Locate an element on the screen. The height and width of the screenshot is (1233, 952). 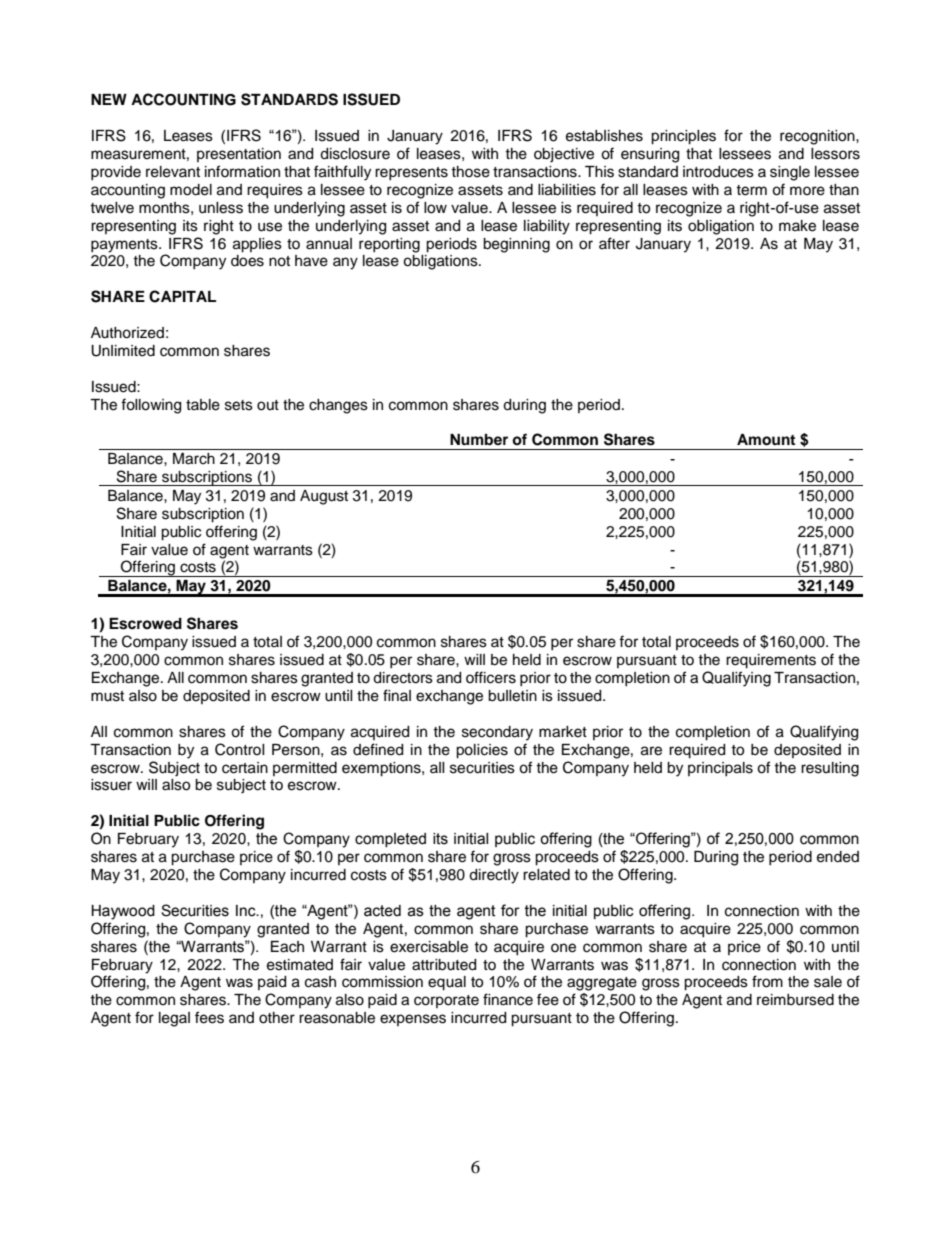
presentation is located at coordinates (239, 155).
